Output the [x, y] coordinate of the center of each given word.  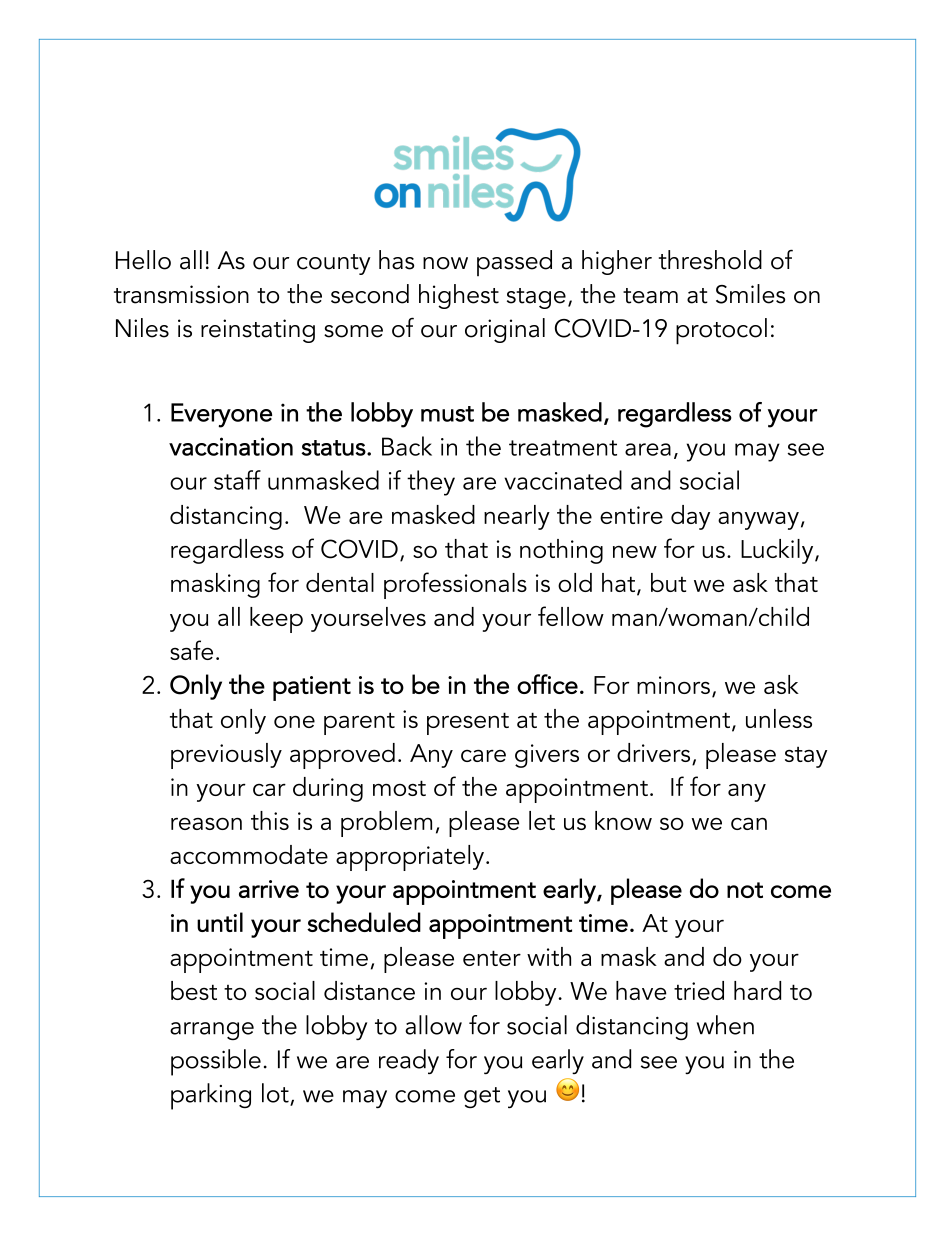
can [749, 823]
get [482, 1097]
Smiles [750, 294]
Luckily [778, 551]
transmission [181, 294]
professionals [455, 585]
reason [206, 823]
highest [459, 296]
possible [216, 1062]
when [725, 1025]
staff [237, 480]
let [542, 820]
